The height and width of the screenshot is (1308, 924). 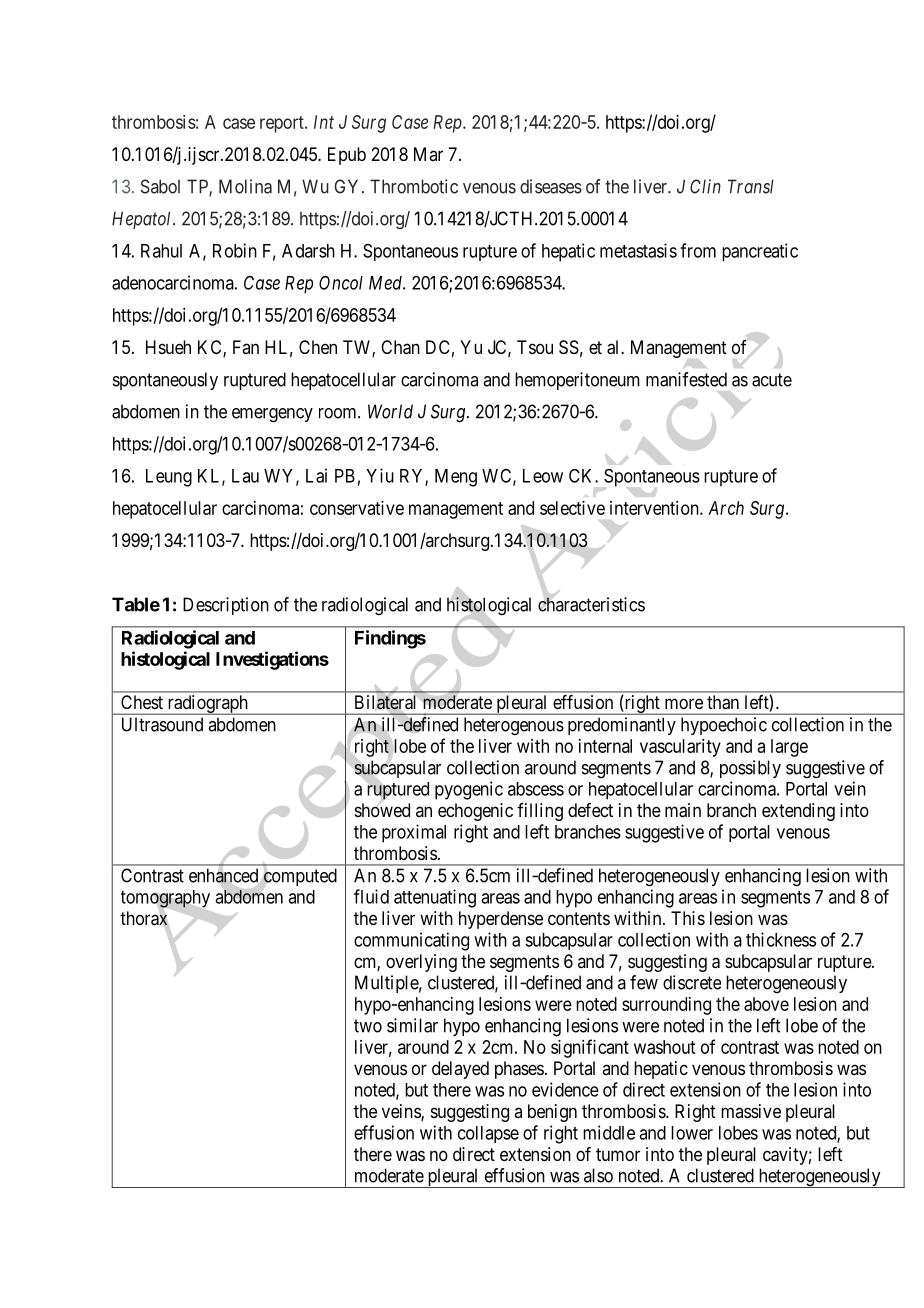 What do you see at coordinates (226, 606) in the screenshot?
I see `Description` at bounding box center [226, 606].
